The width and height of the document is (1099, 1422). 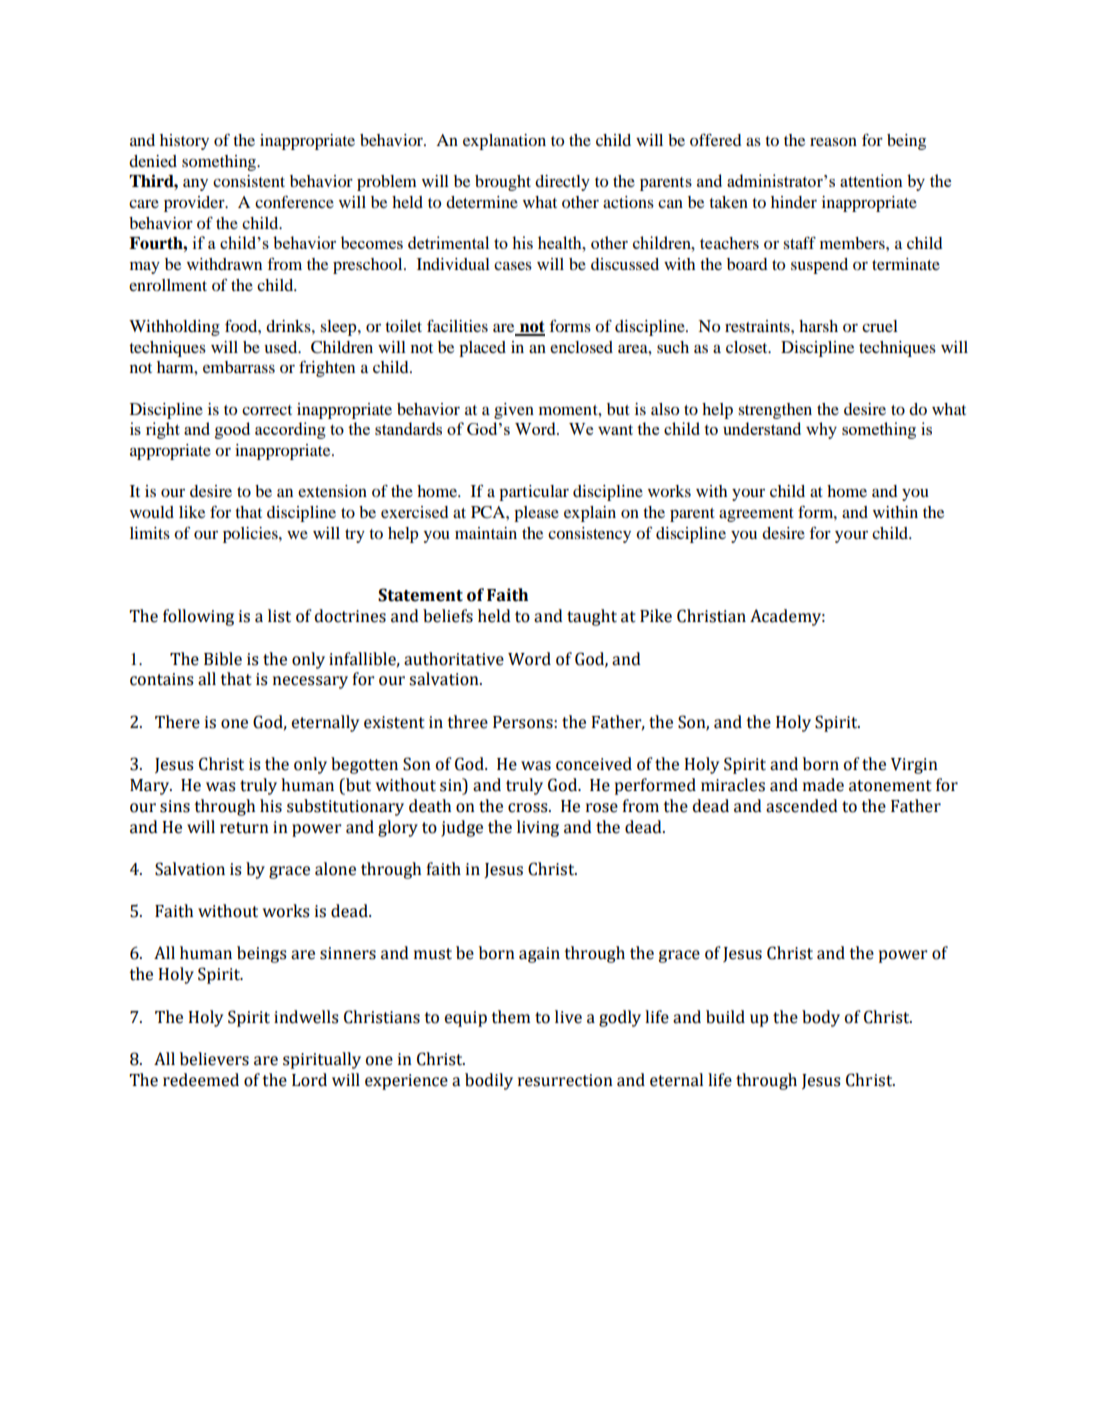 I want to click on brought, so click(x=503, y=183).
